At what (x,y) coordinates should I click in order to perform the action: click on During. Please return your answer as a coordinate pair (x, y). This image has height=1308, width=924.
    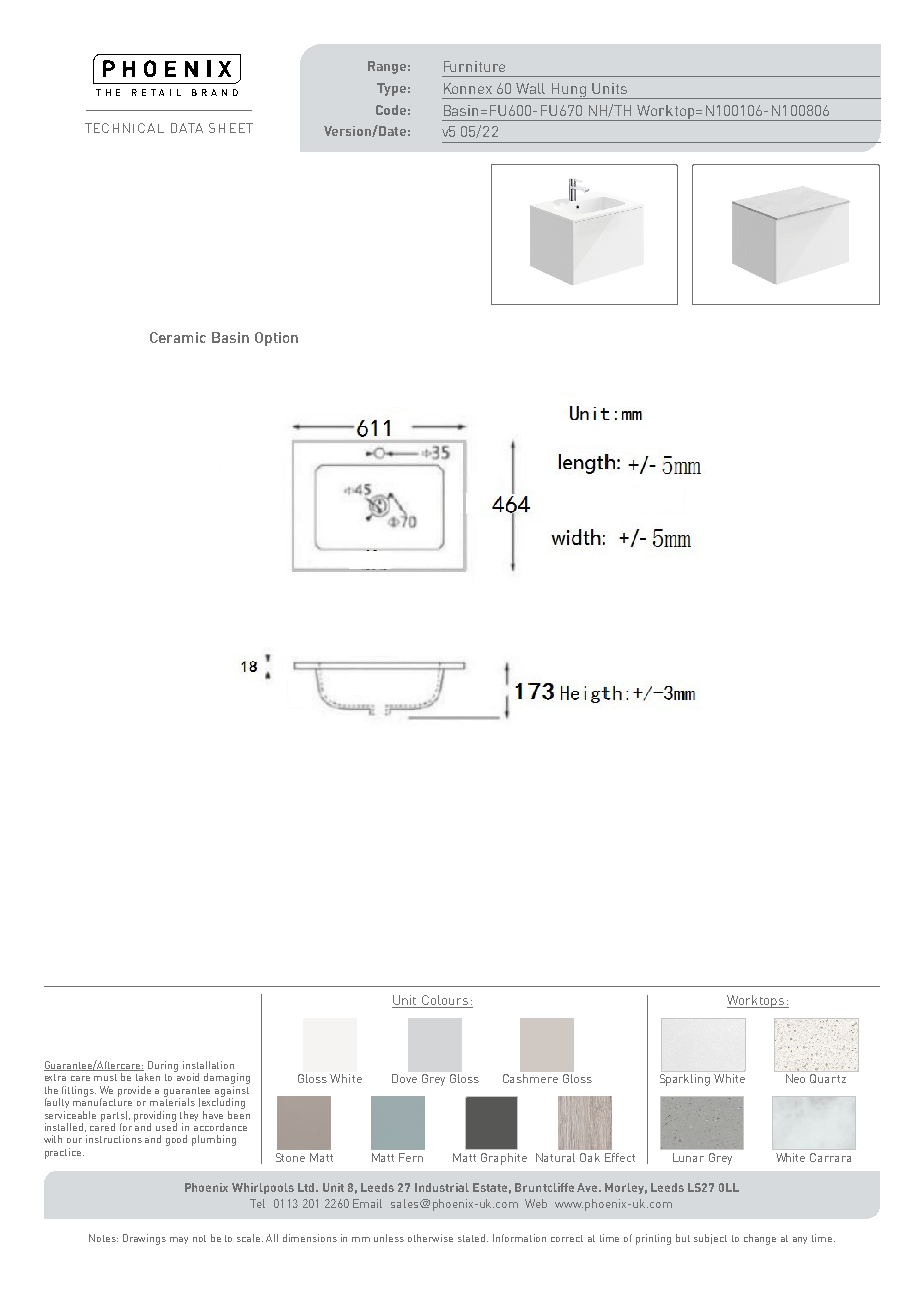
    Looking at the image, I should click on (163, 1066).
